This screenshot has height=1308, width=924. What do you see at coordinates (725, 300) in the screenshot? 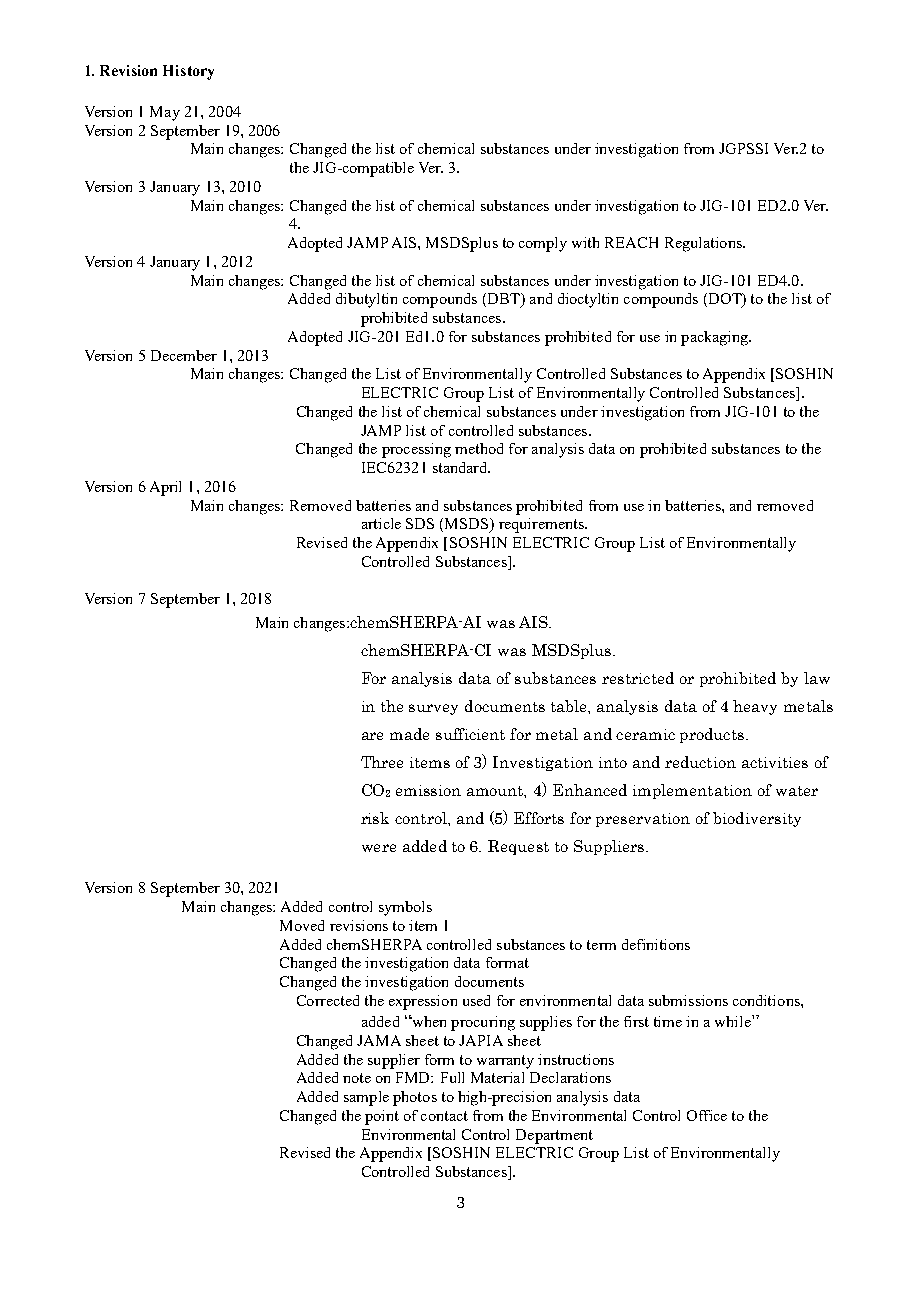
I see `DOT` at bounding box center [725, 300].
